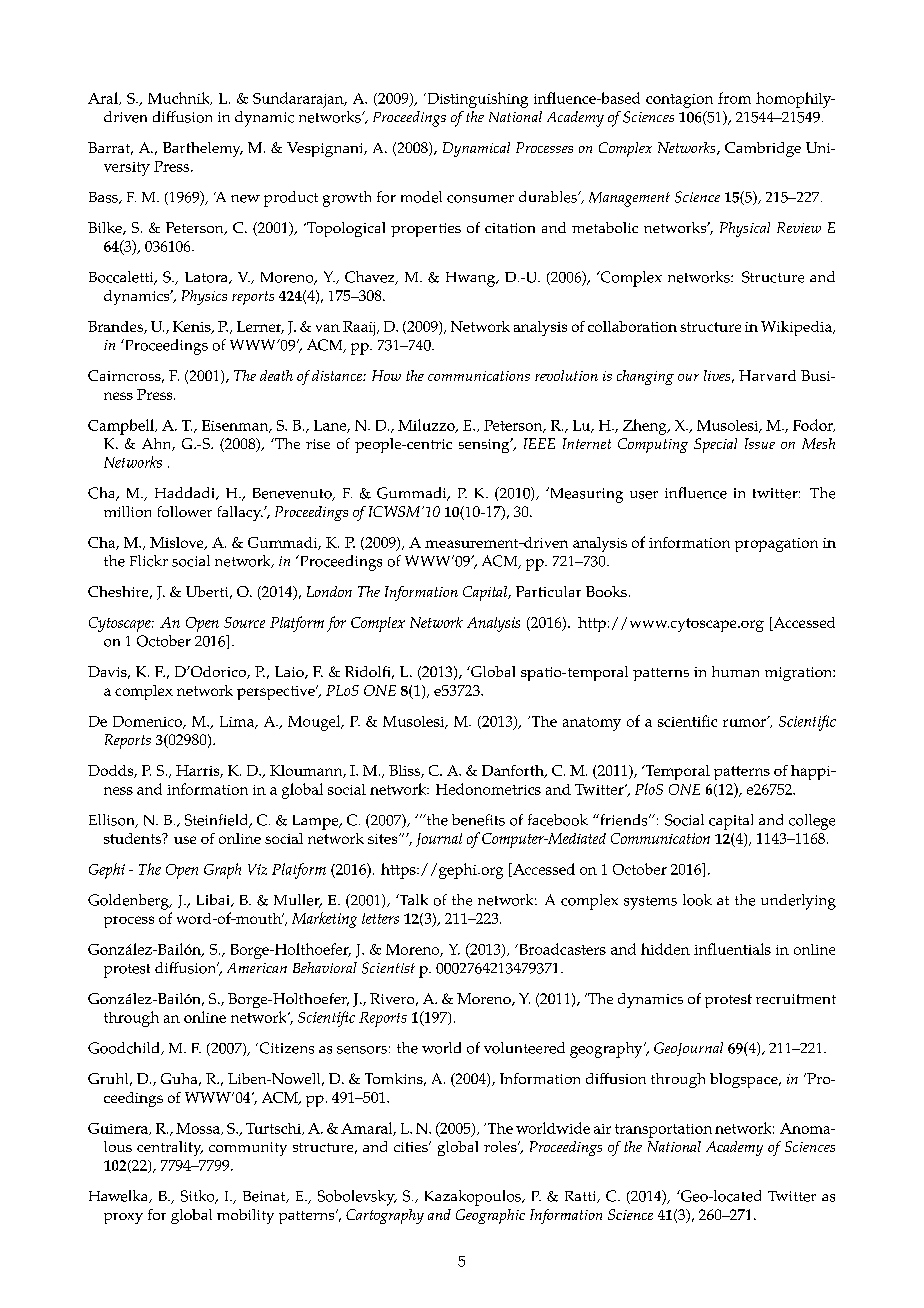 Image resolution: width=924 pixels, height=1308 pixels. What do you see at coordinates (767, 375) in the page?
I see `Harvard` at bounding box center [767, 375].
